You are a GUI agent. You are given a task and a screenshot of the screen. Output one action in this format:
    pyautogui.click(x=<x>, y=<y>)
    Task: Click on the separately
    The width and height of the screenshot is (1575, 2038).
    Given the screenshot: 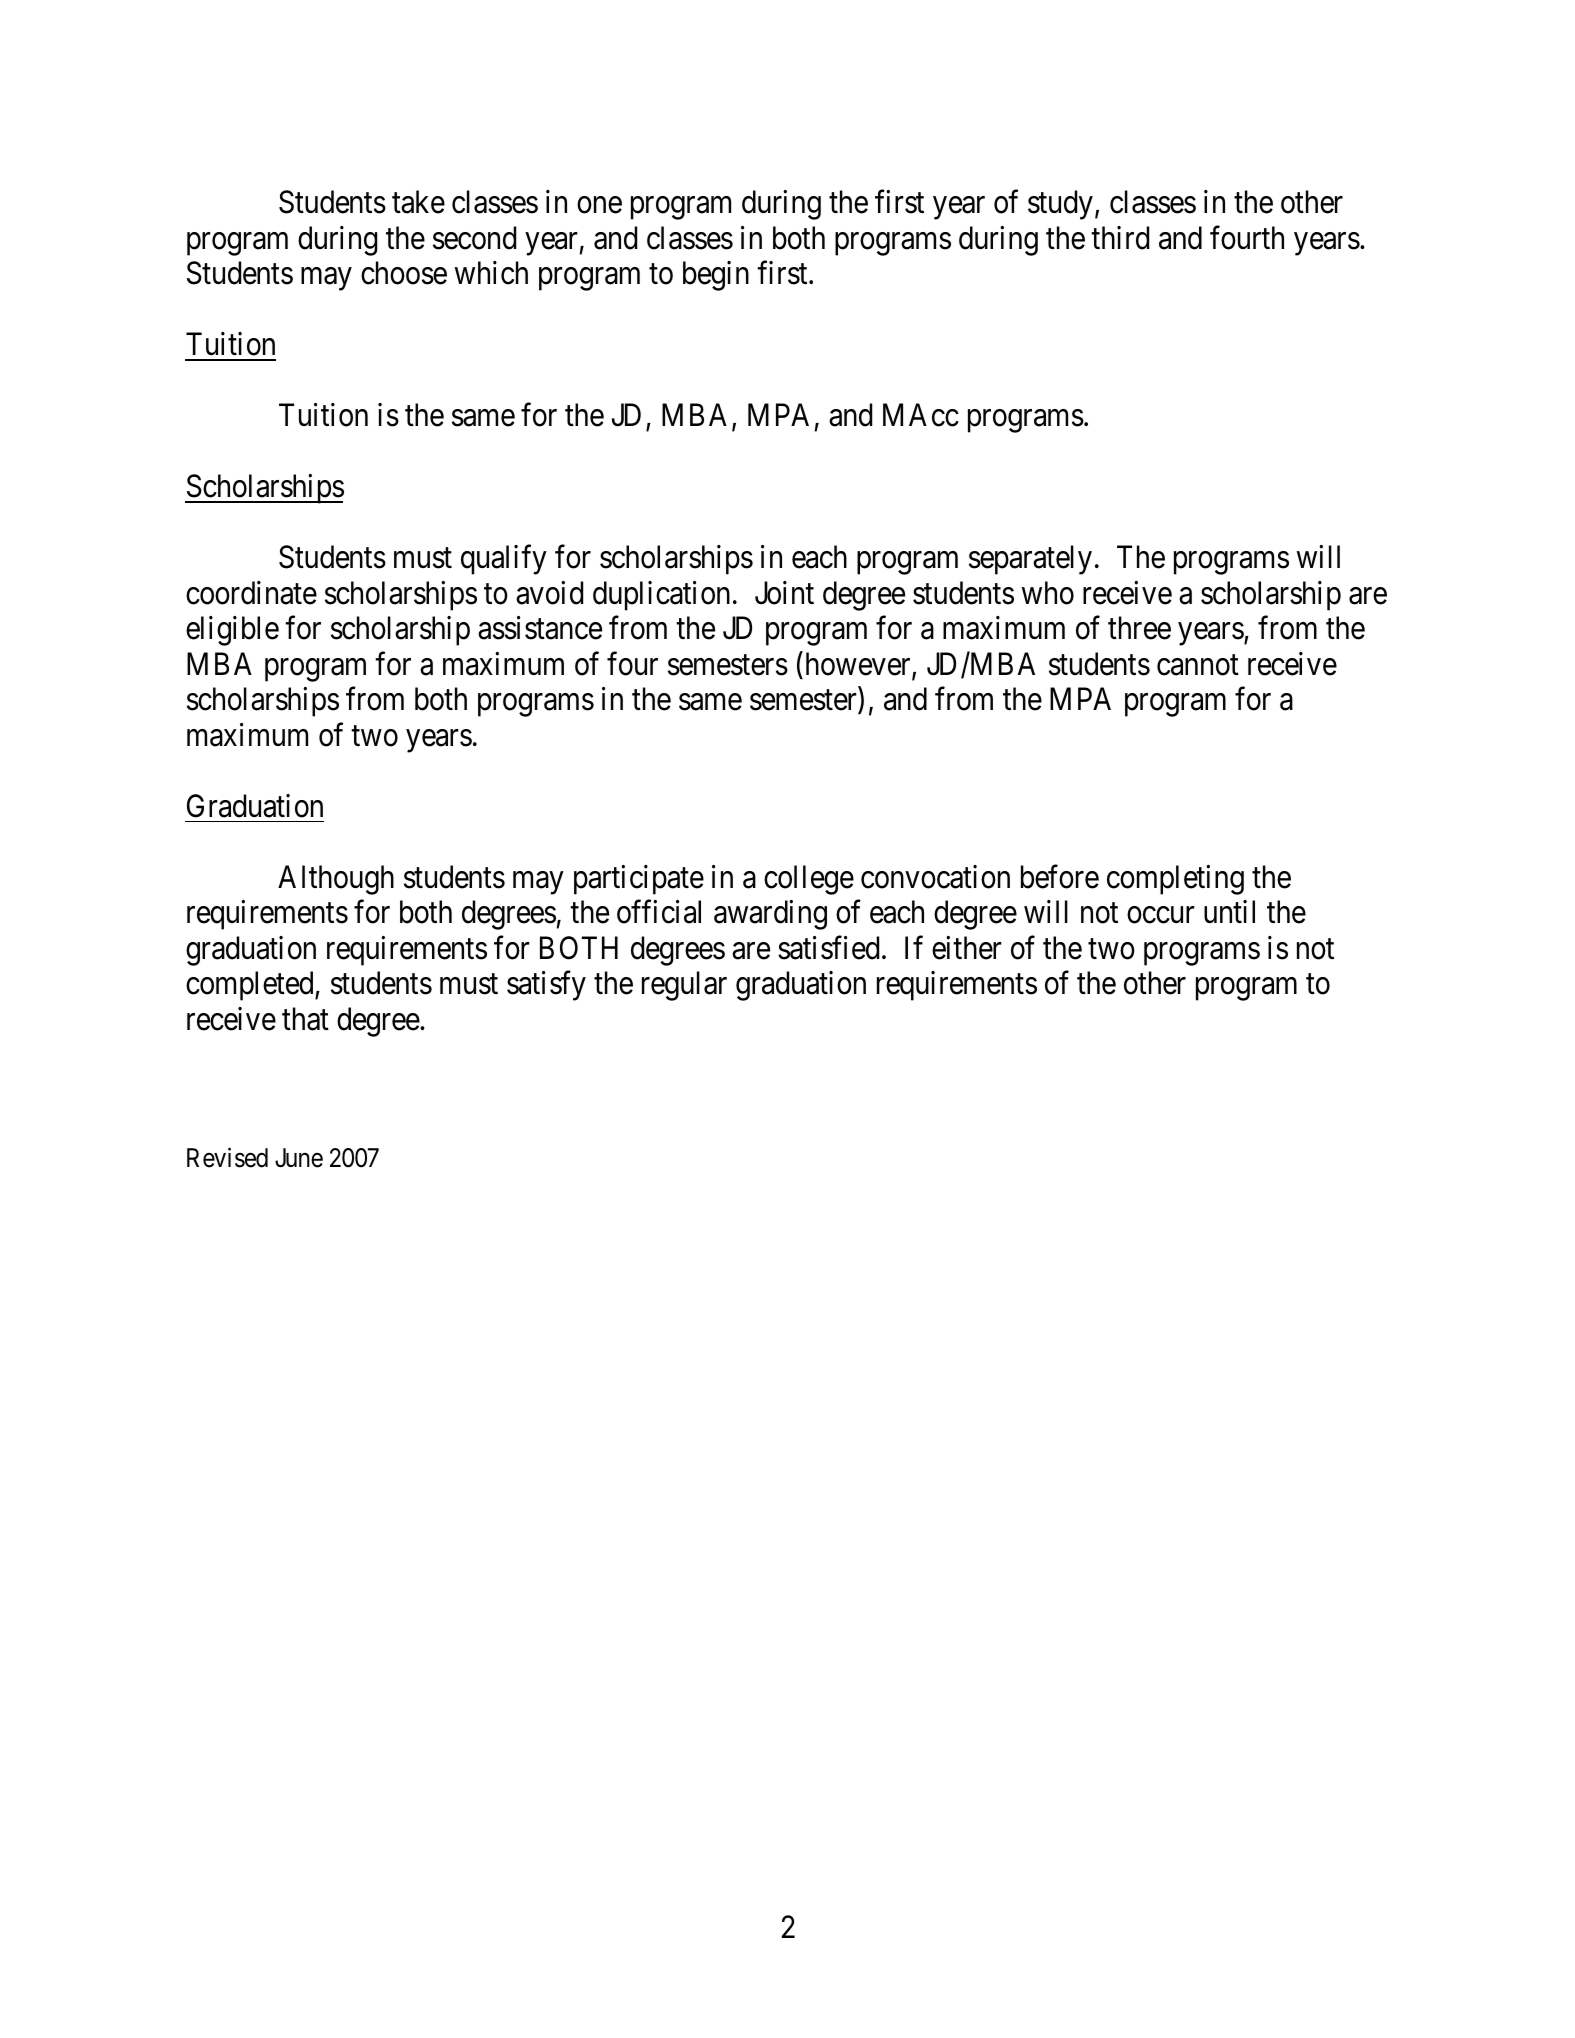 What is the action you would take?
    pyautogui.click(x=1030, y=560)
